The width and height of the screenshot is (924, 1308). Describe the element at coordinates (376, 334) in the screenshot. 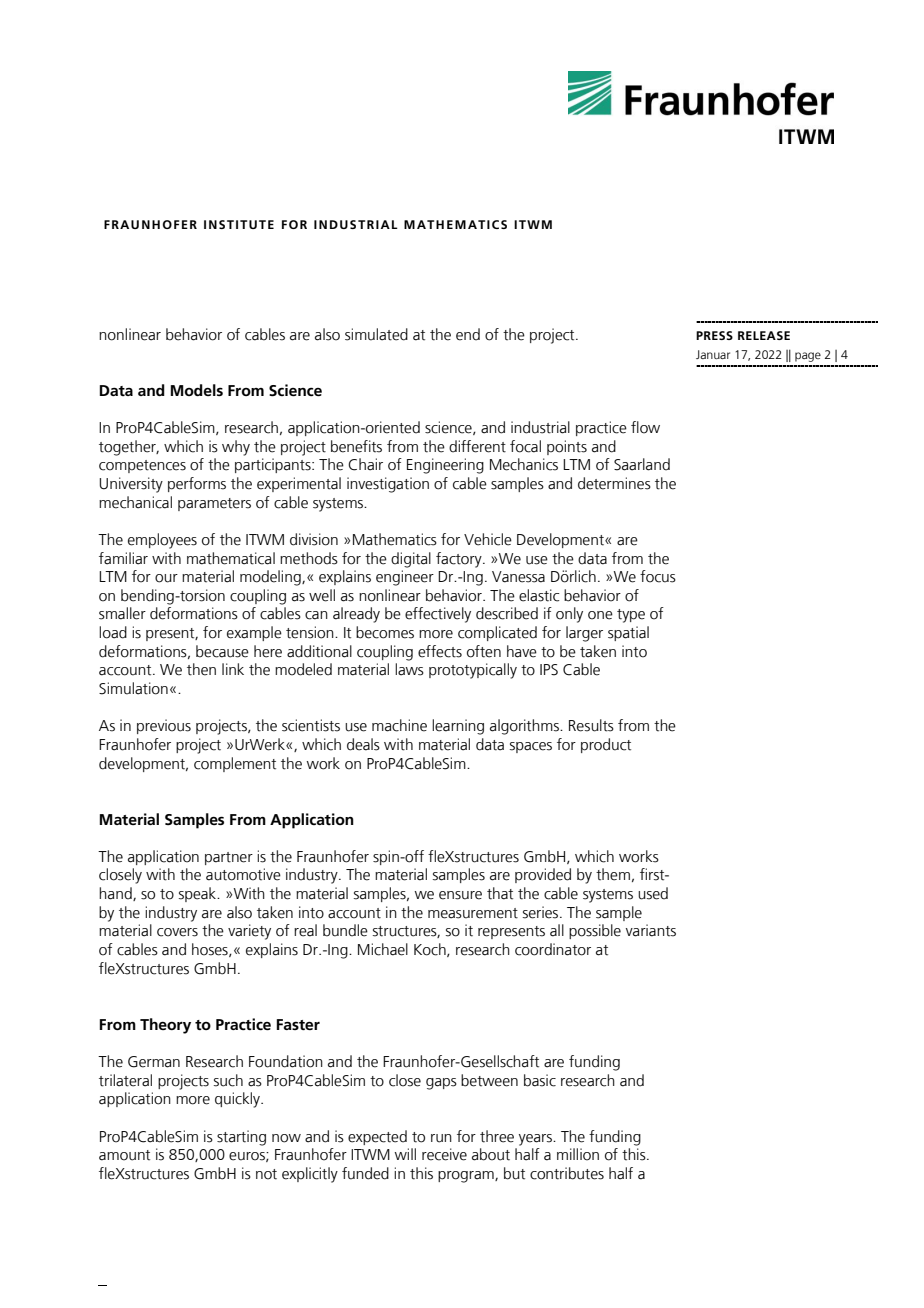

I see `simulated` at that location.
